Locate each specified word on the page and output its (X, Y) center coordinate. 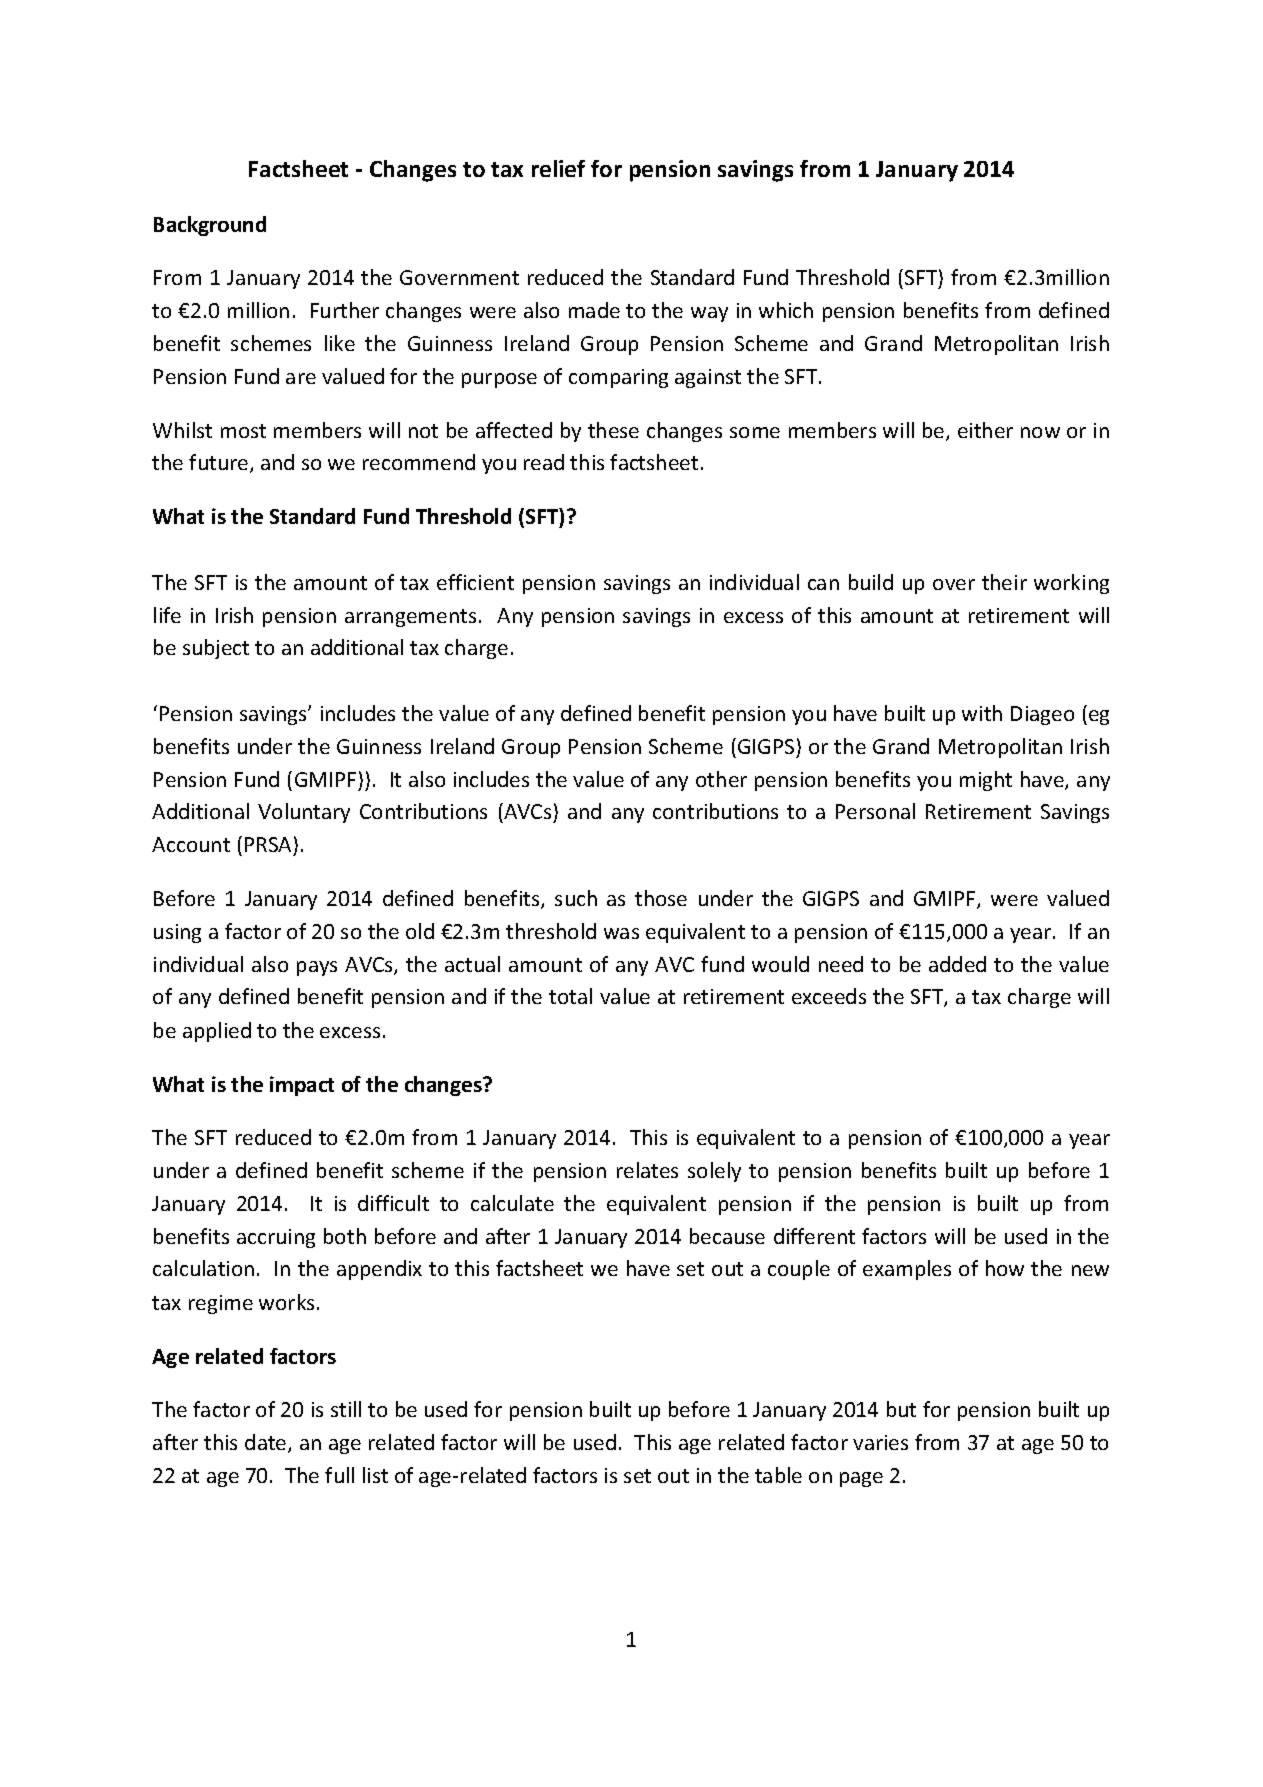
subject (216, 649)
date (267, 1443)
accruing (276, 1238)
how (1005, 1268)
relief (558, 168)
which (786, 310)
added (957, 964)
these (613, 430)
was (621, 933)
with (982, 713)
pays (317, 968)
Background (210, 226)
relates (647, 1170)
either (985, 430)
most (243, 431)
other (721, 779)
